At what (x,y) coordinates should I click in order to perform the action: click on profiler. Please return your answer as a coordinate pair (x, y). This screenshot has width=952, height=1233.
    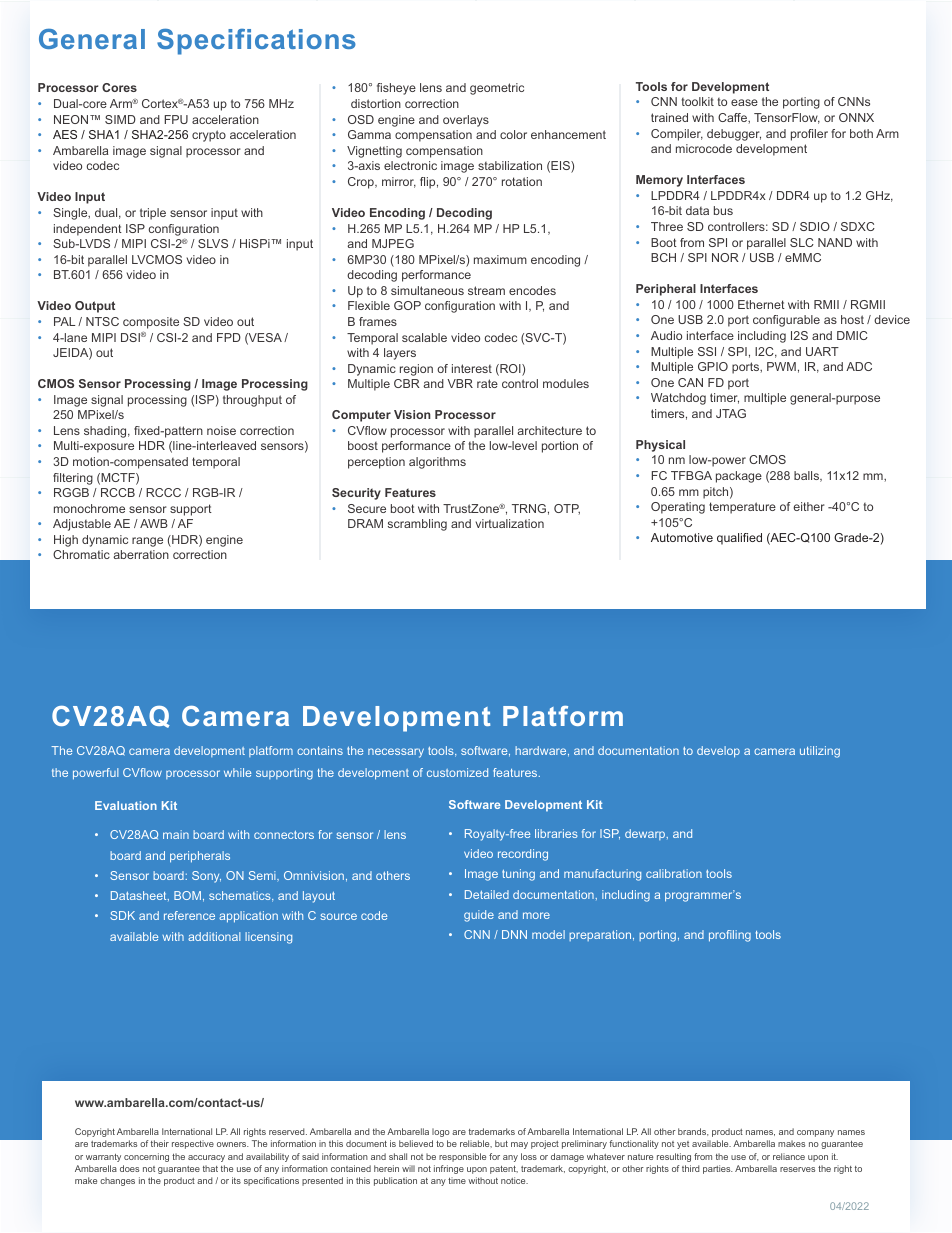
    Looking at the image, I should click on (809, 135).
